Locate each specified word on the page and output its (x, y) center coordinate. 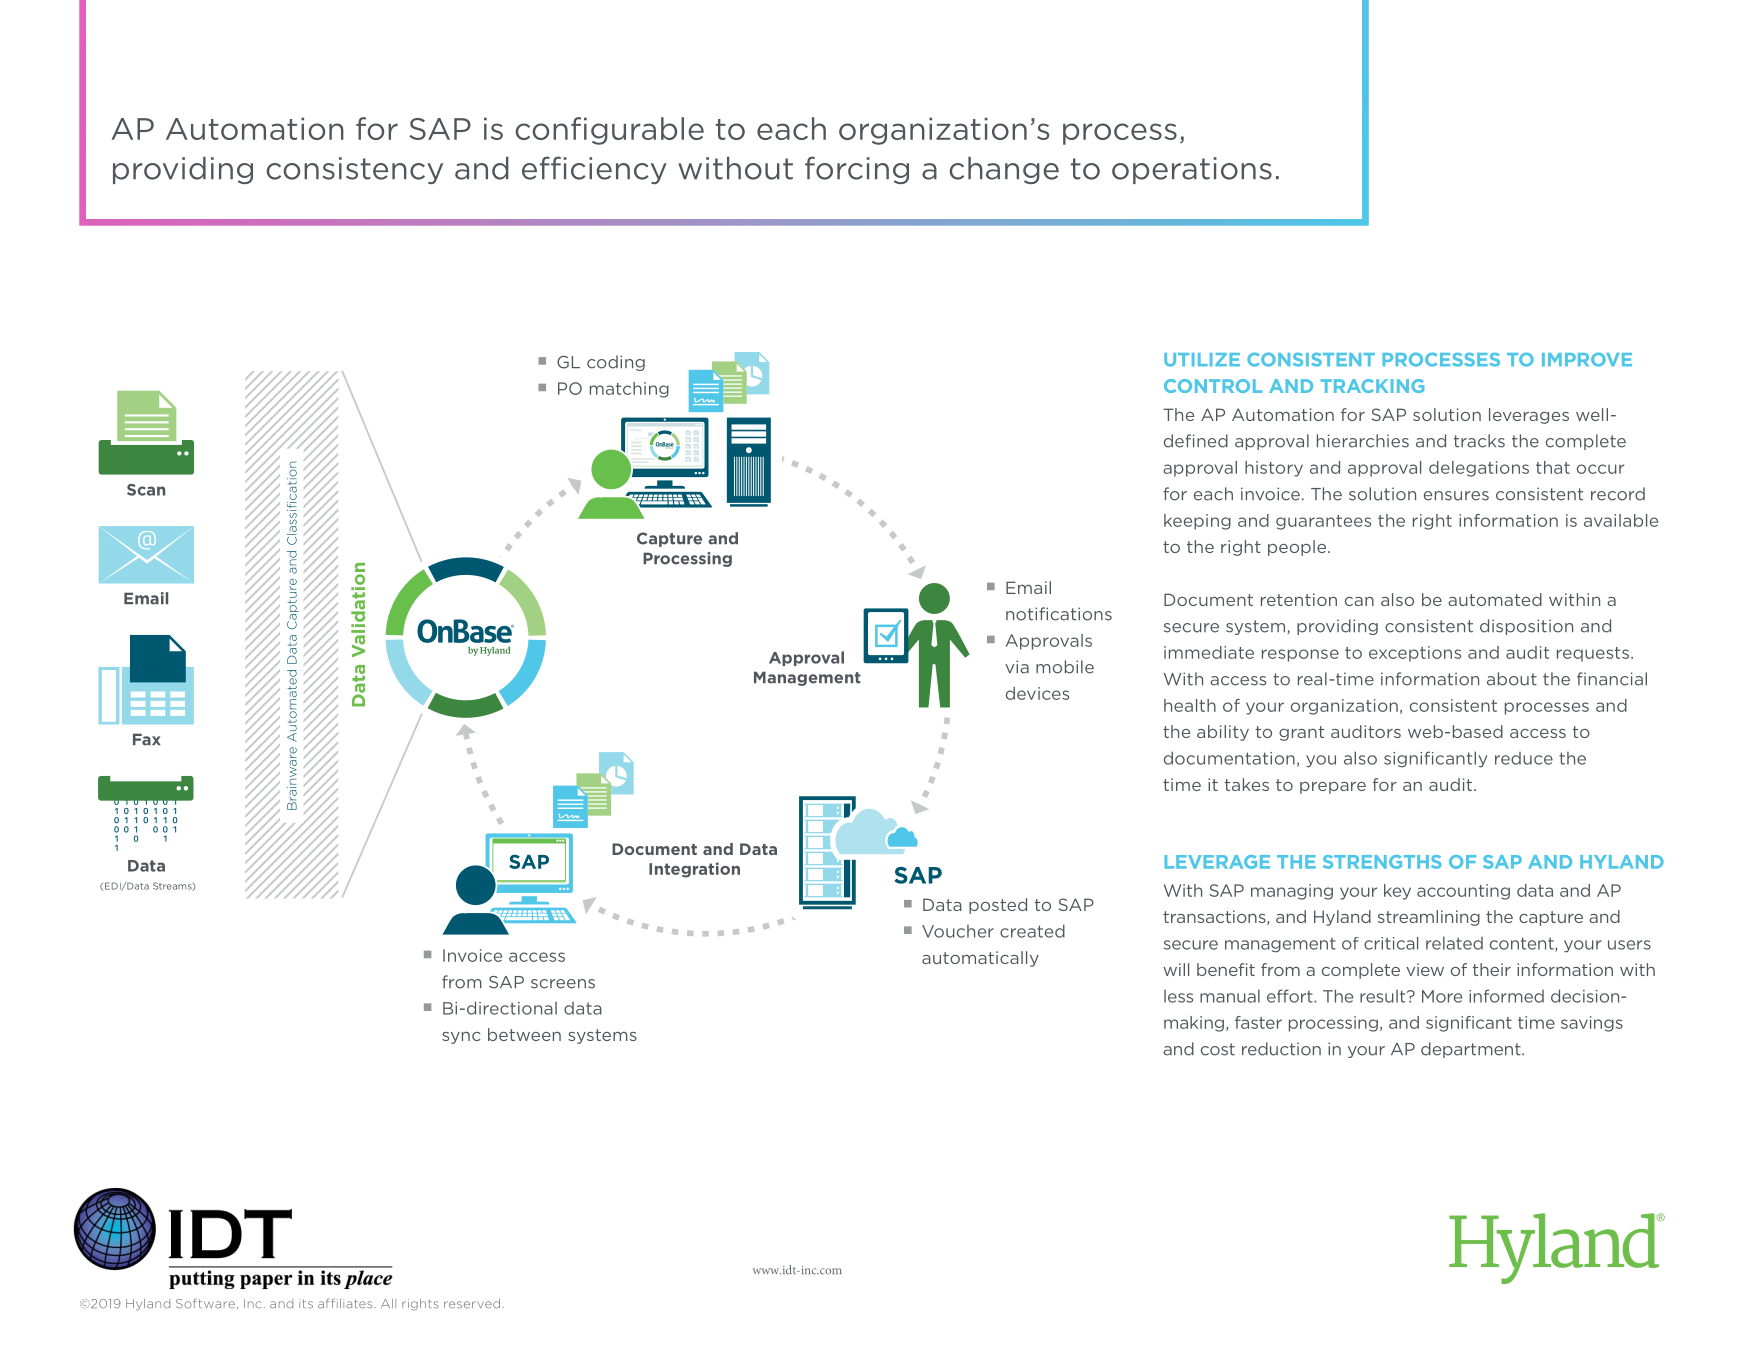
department (1472, 1050)
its (306, 1303)
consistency (354, 170)
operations (1192, 170)
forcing (857, 170)
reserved (472, 1304)
